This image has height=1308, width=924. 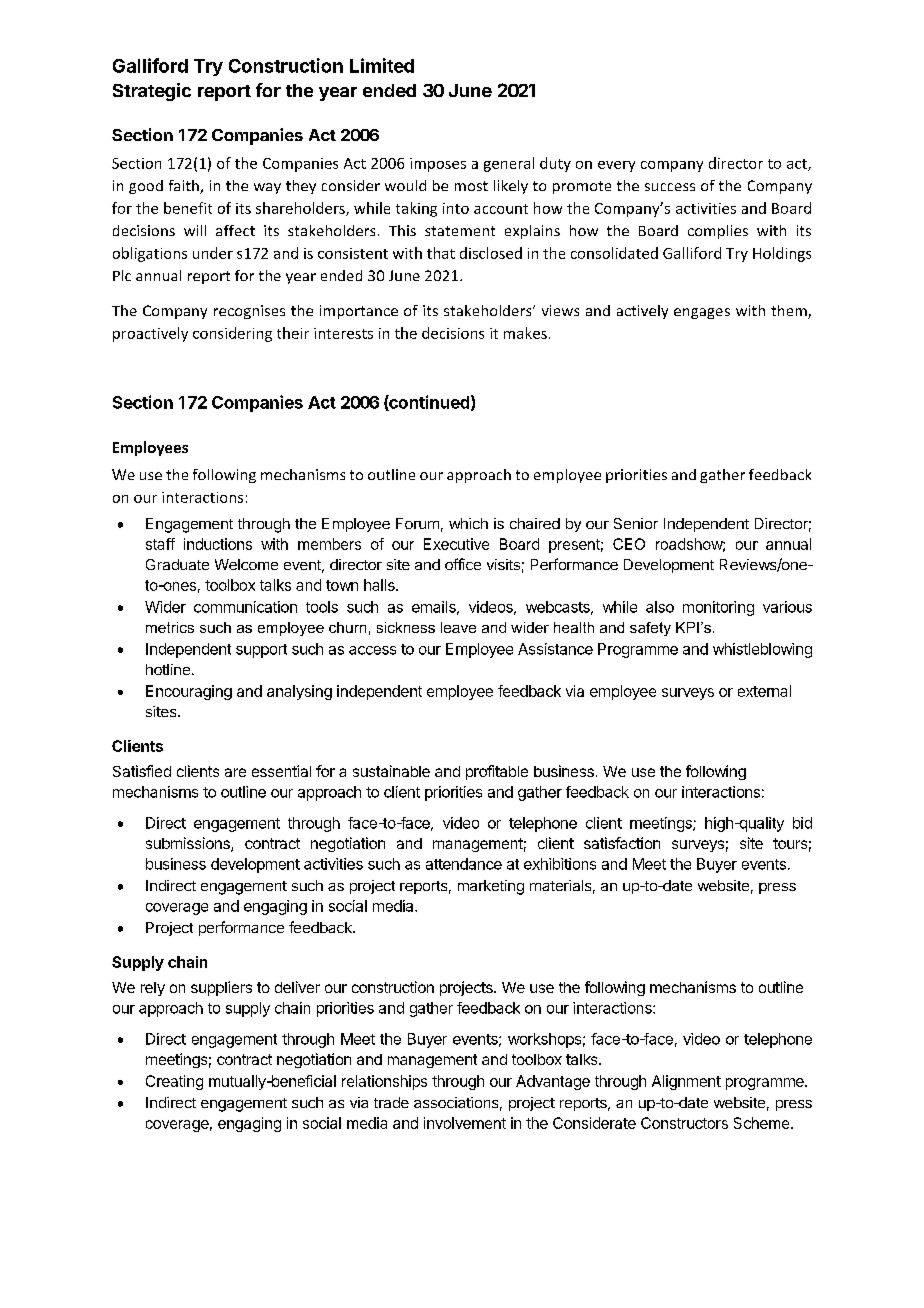 I want to click on recognises, so click(x=249, y=312).
